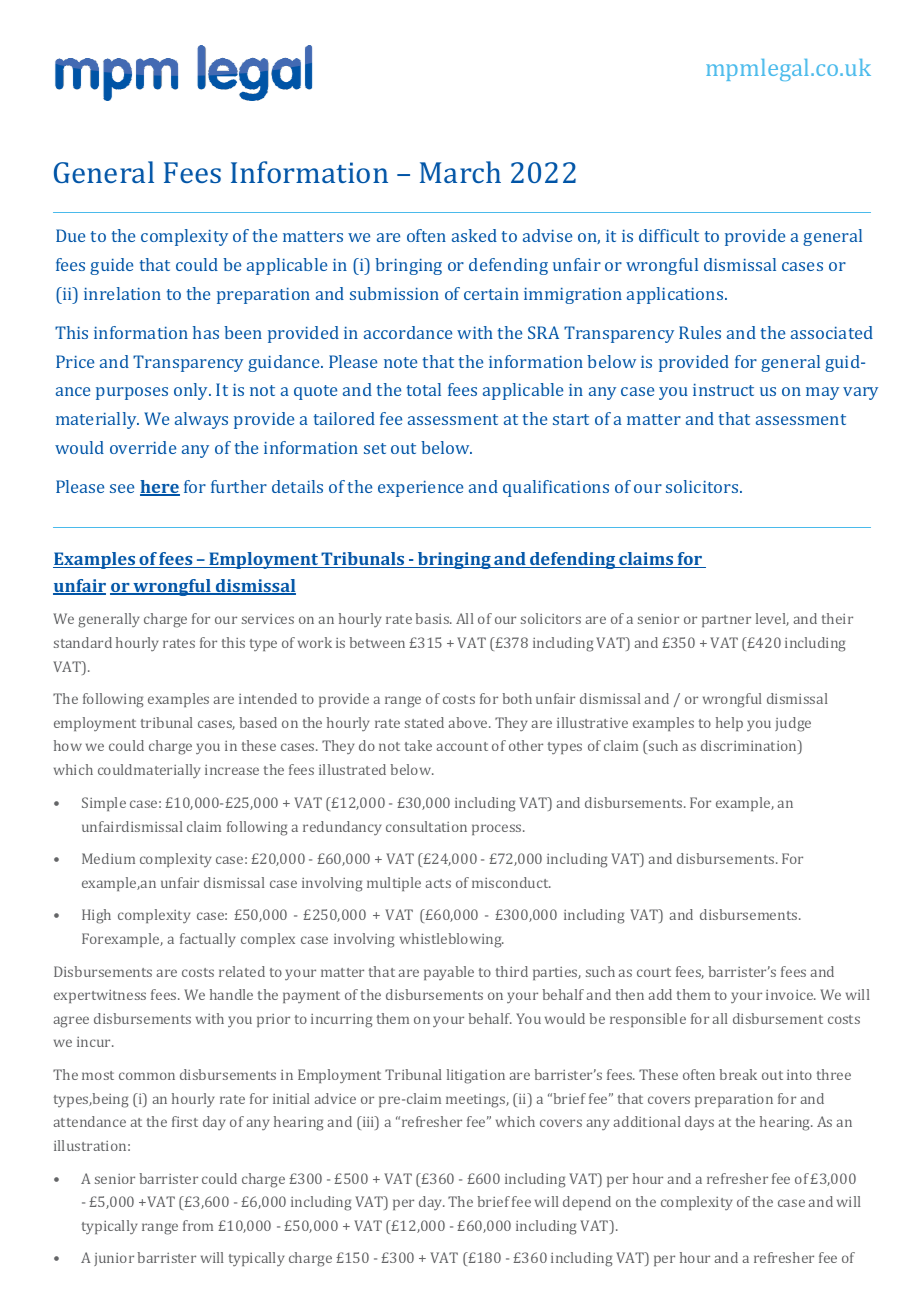 Image resolution: width=924 pixels, height=1308 pixels. What do you see at coordinates (587, 1203) in the document?
I see `depend` at bounding box center [587, 1203].
